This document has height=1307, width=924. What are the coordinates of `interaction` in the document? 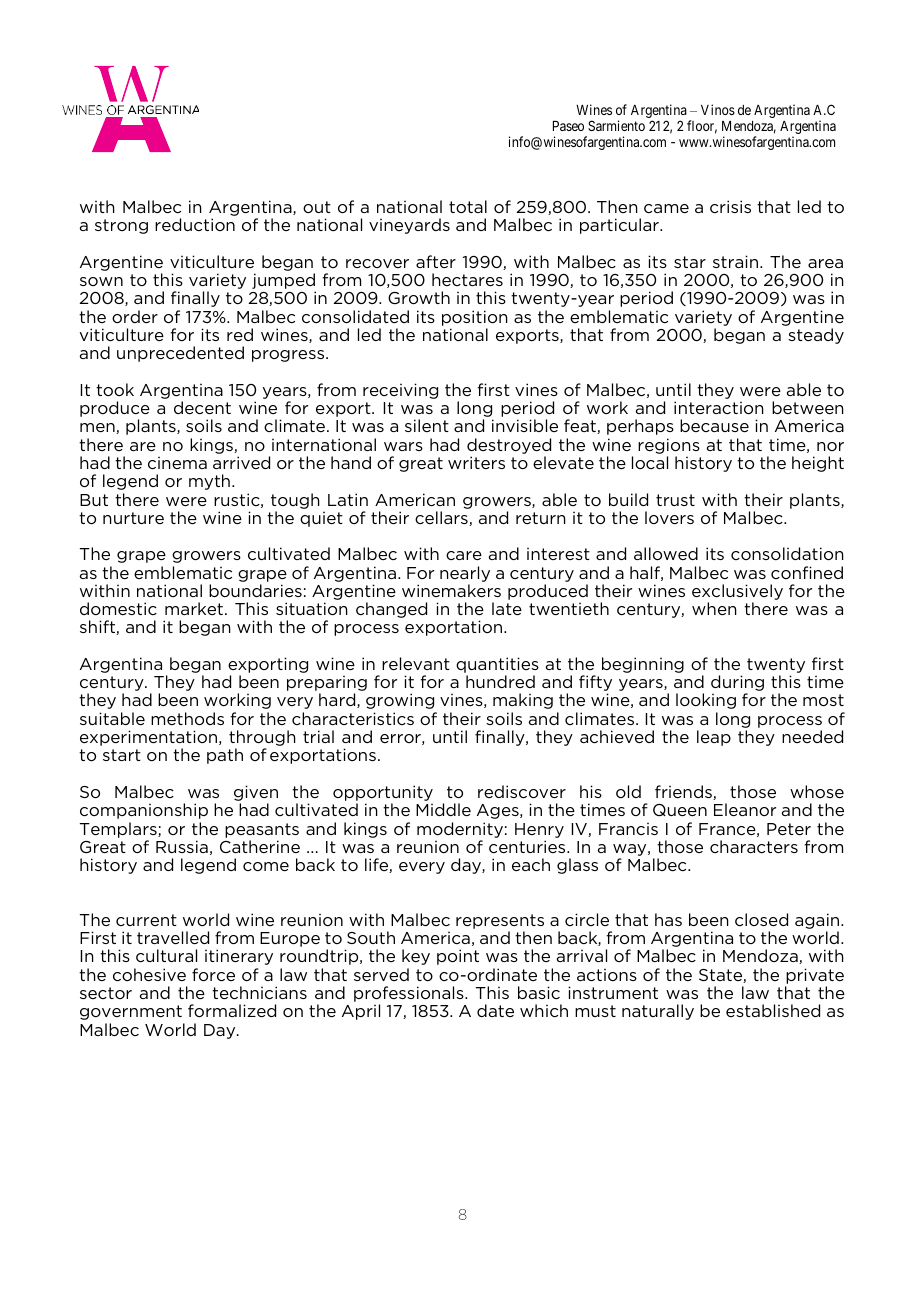 It's located at (719, 407).
